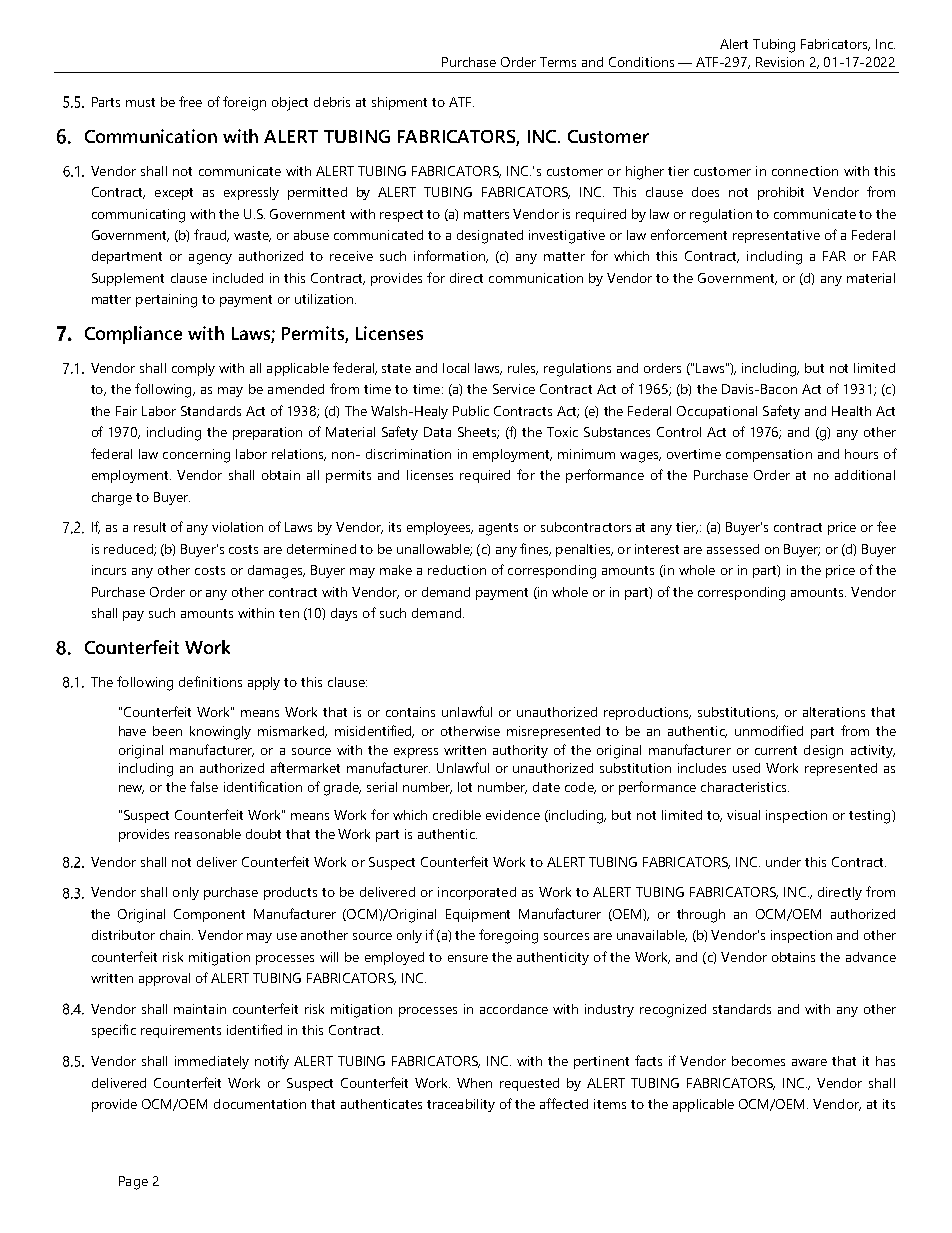  Describe the element at coordinates (190, 101) in the document. I see `free` at that location.
